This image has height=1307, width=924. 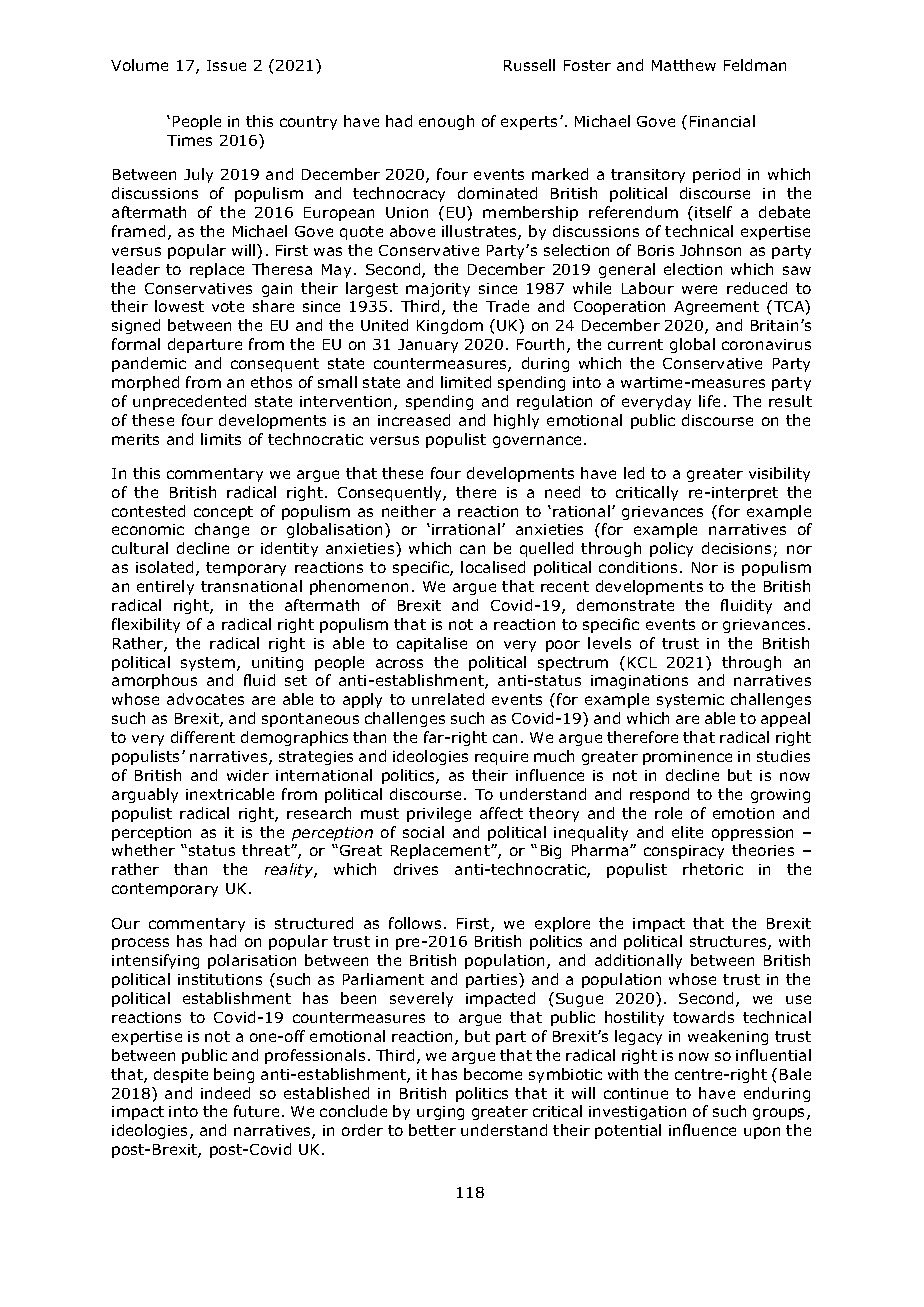 I want to click on Financial, so click(x=722, y=121).
